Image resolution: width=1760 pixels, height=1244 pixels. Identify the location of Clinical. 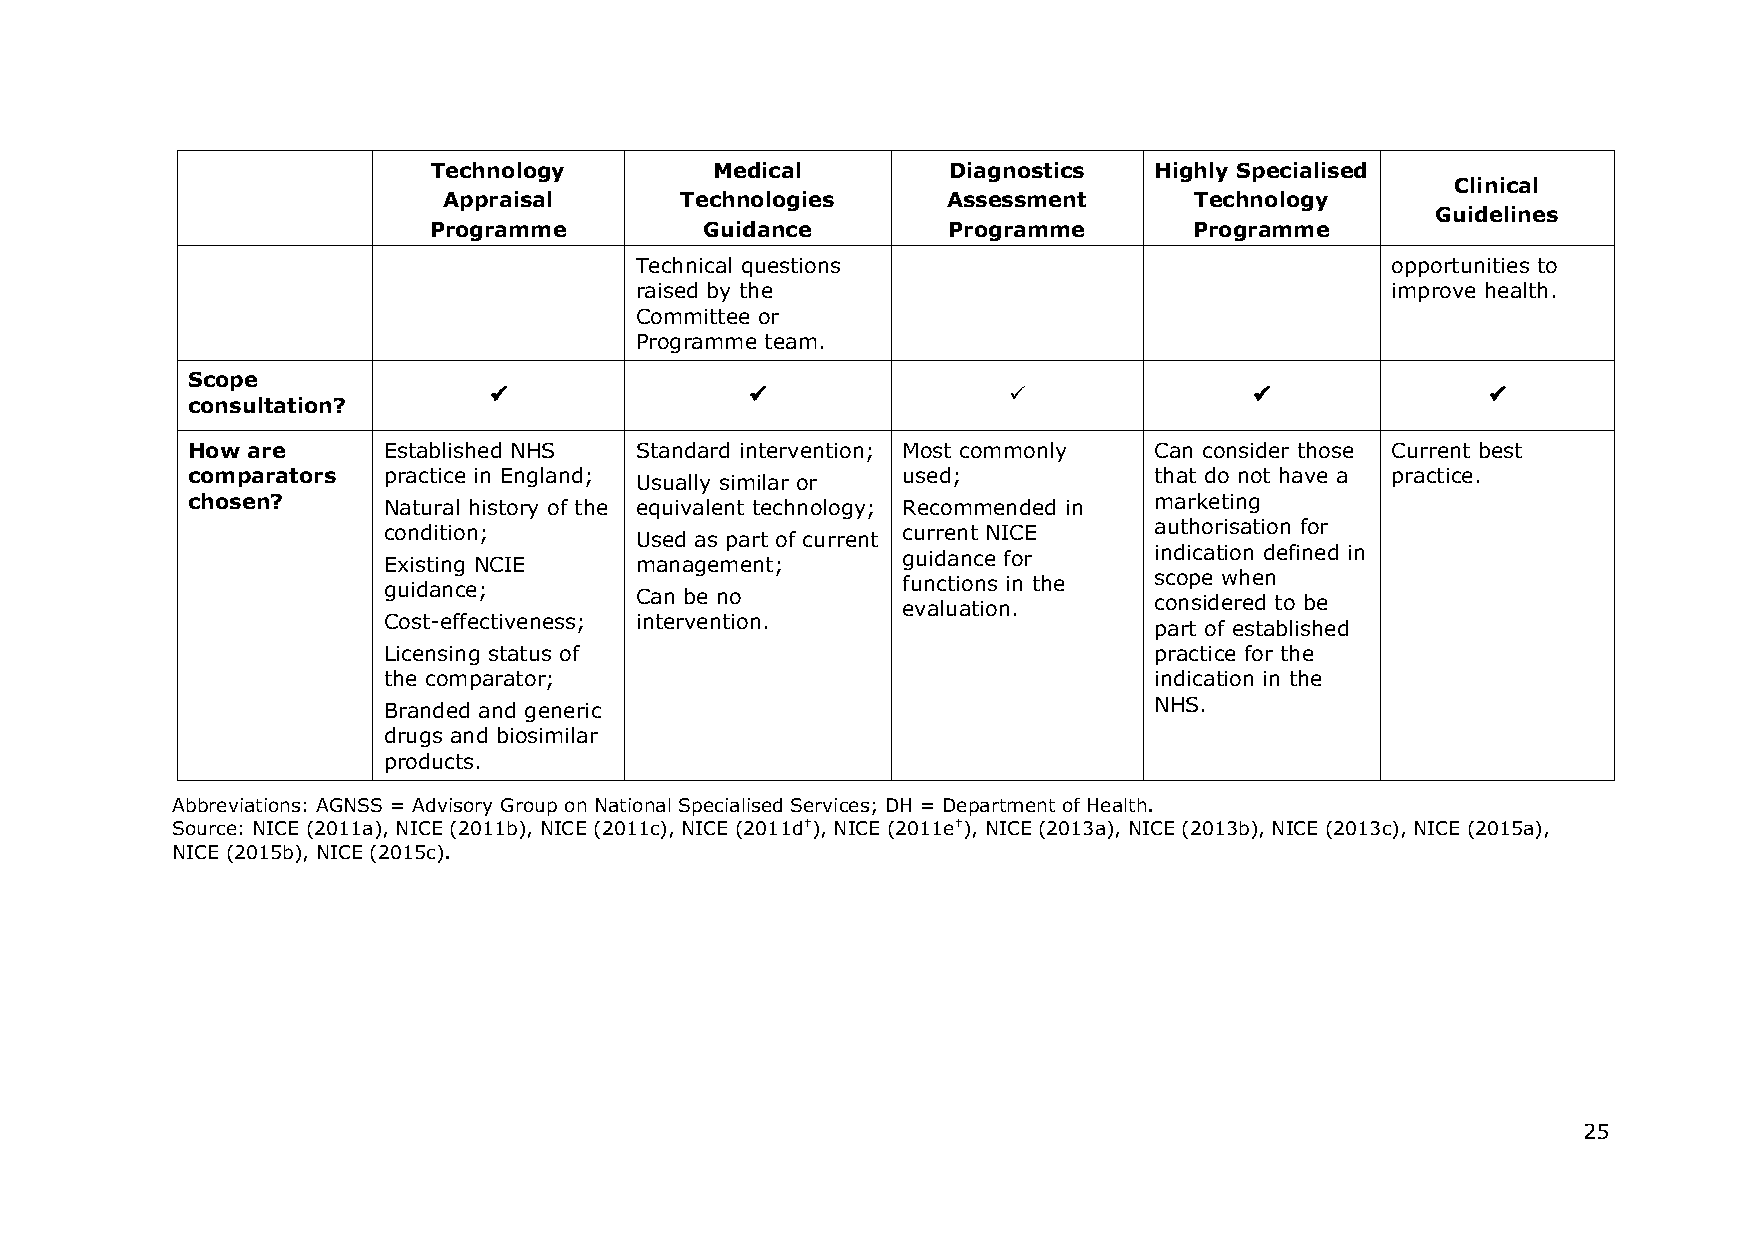
(1496, 185).
